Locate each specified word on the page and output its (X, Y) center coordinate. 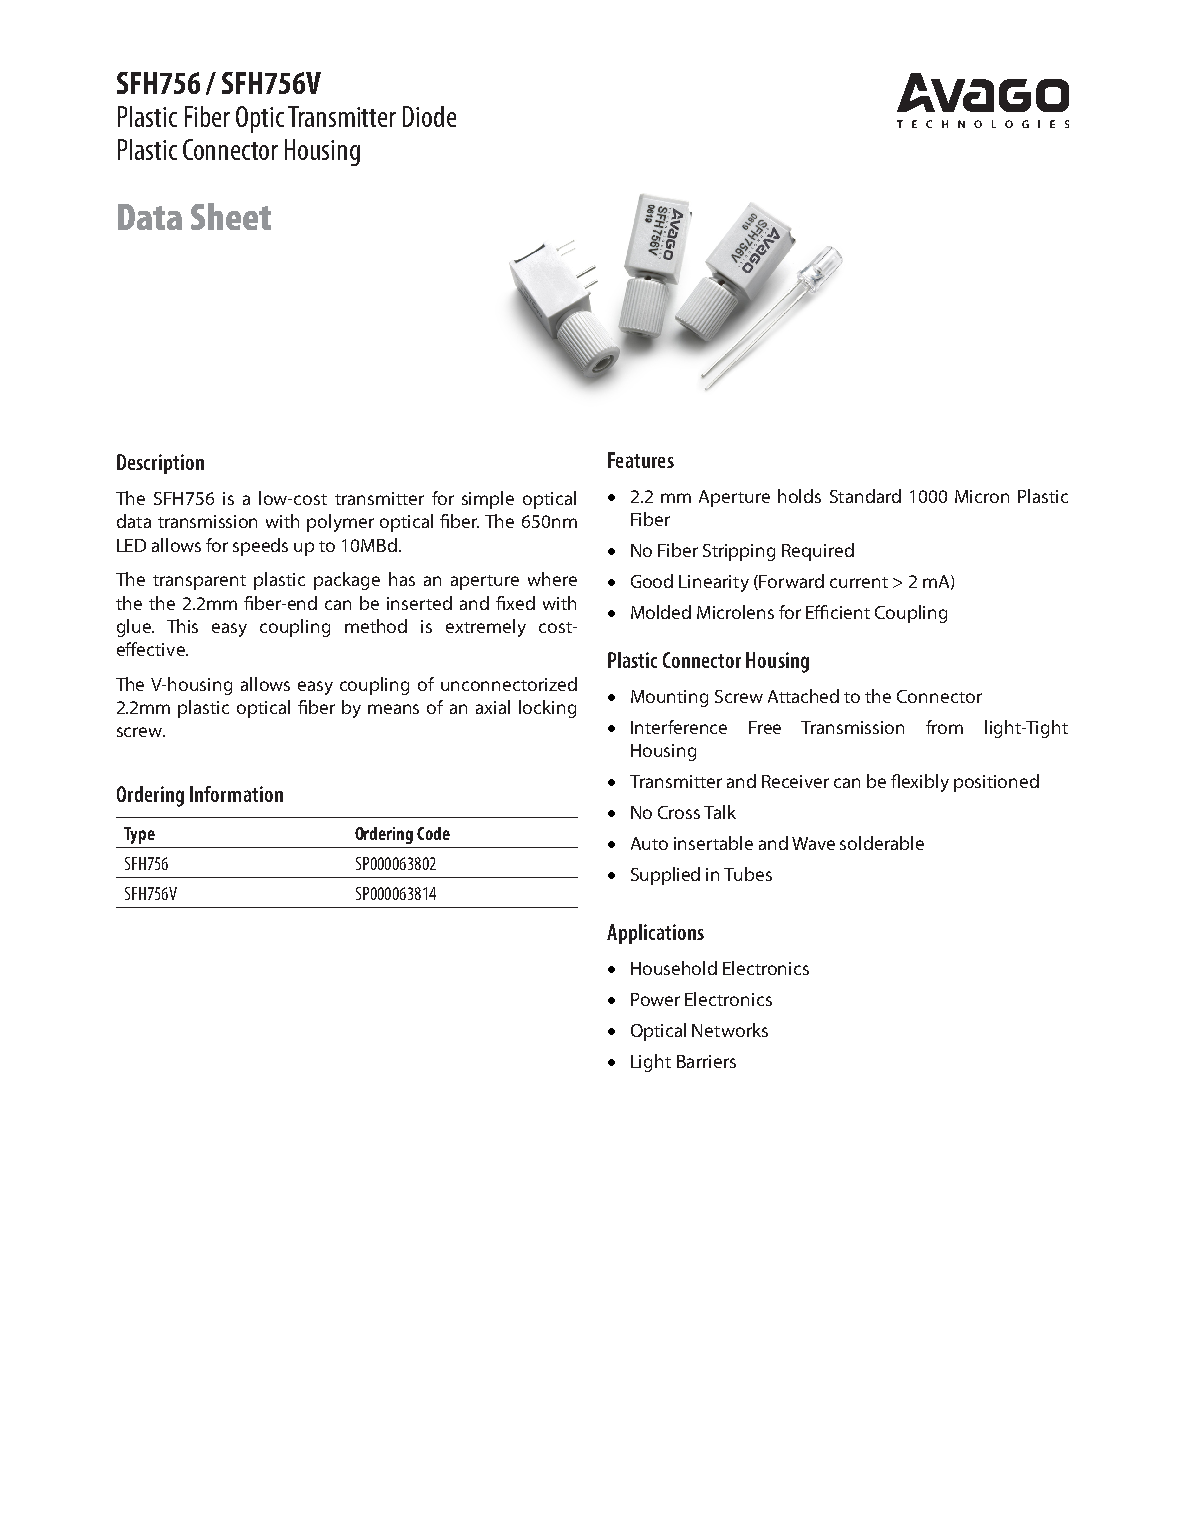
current (859, 582)
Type (139, 835)
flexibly (920, 783)
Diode (429, 116)
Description (160, 464)
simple (488, 500)
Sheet (231, 216)
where (552, 579)
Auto (649, 843)
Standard (865, 496)
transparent (199, 582)
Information (236, 794)
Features (641, 460)
